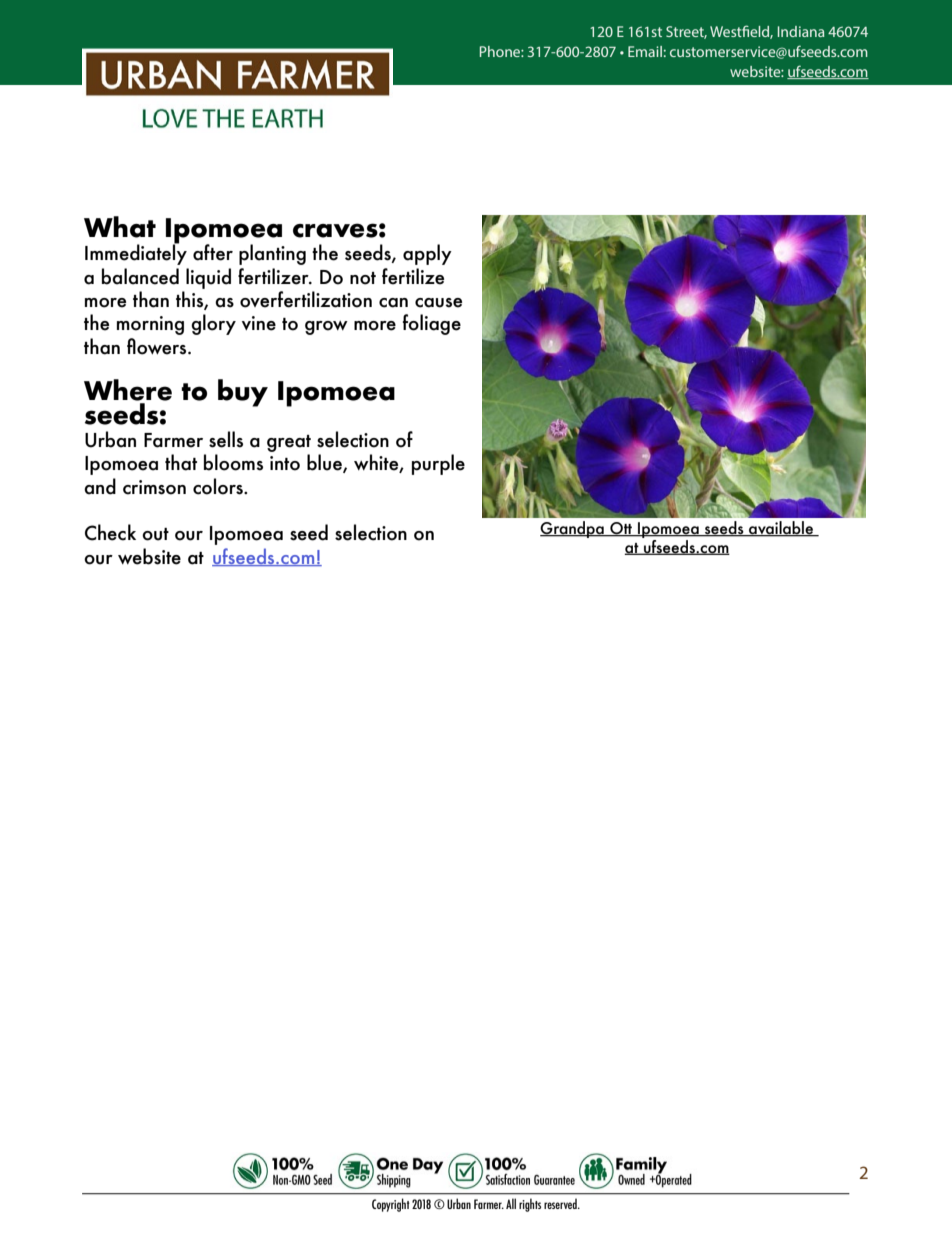  What do you see at coordinates (645, 51) in the document?
I see `Email` at bounding box center [645, 51].
